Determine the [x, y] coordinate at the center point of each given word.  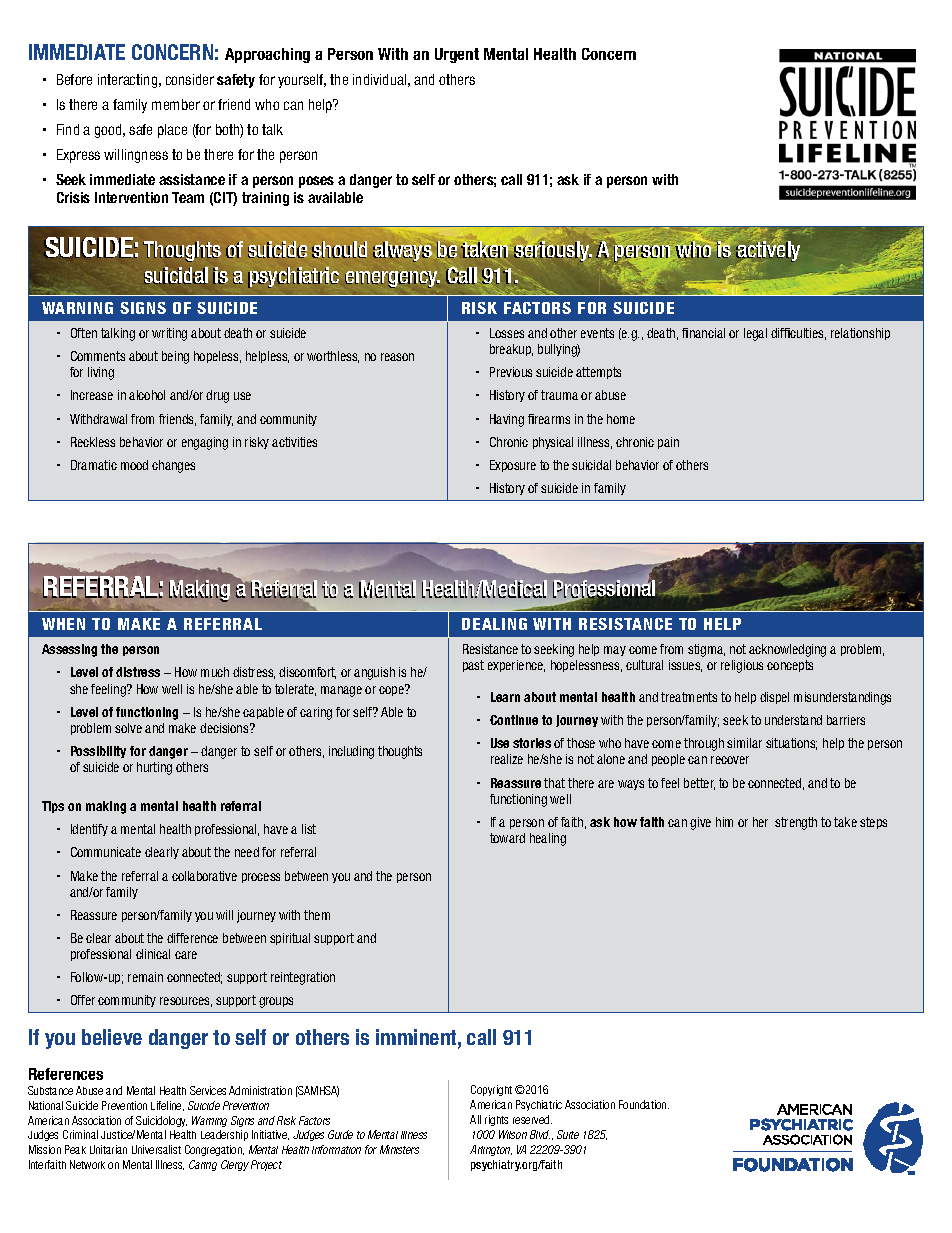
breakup [511, 350]
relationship [860, 334]
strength [796, 823]
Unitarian [108, 1149]
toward [507, 838]
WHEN [63, 624]
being [175, 357]
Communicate [106, 852]
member [176, 104]
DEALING [494, 624]
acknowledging [787, 650]
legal [755, 334]
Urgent [457, 55]
